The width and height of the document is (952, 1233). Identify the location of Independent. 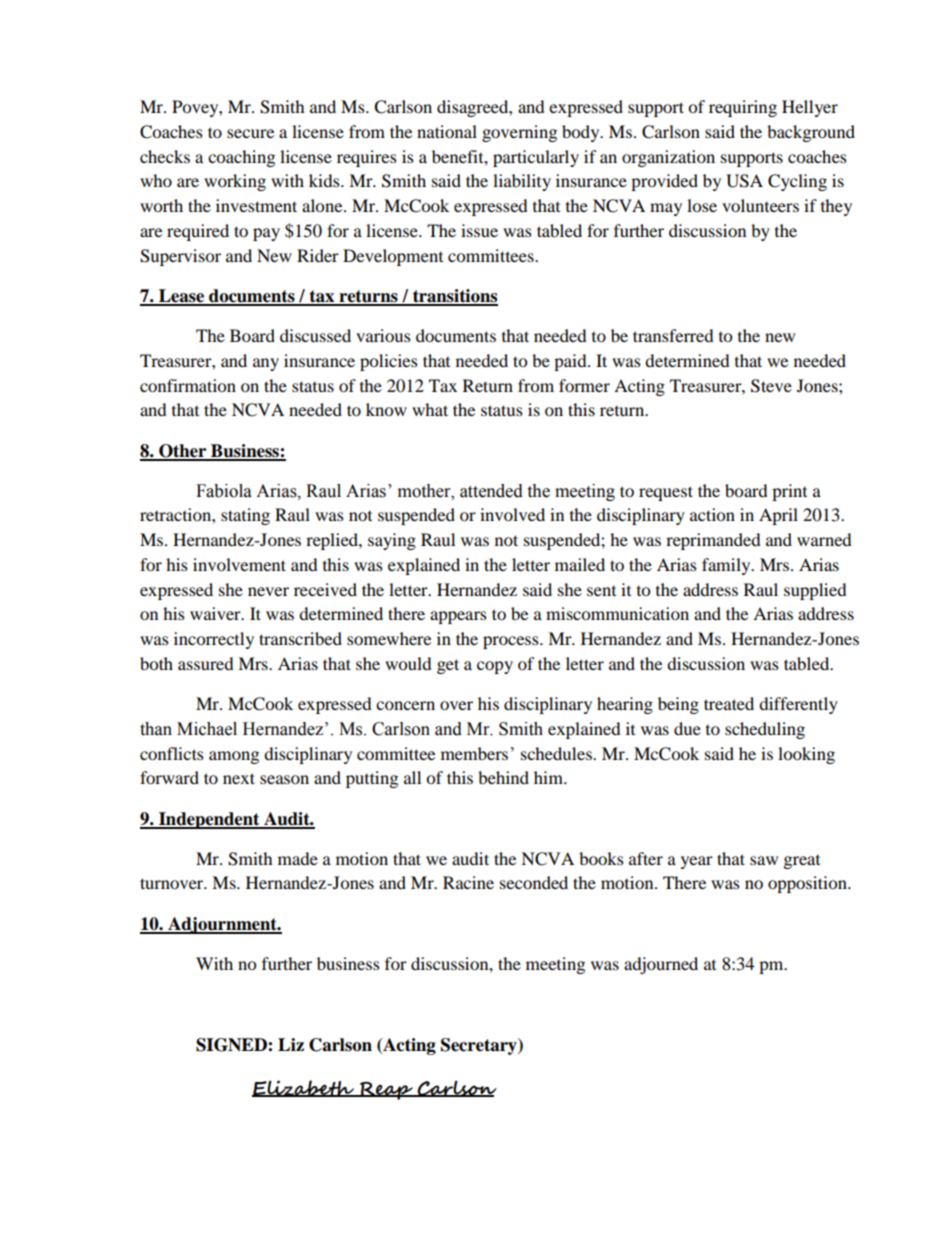
(209, 820).
